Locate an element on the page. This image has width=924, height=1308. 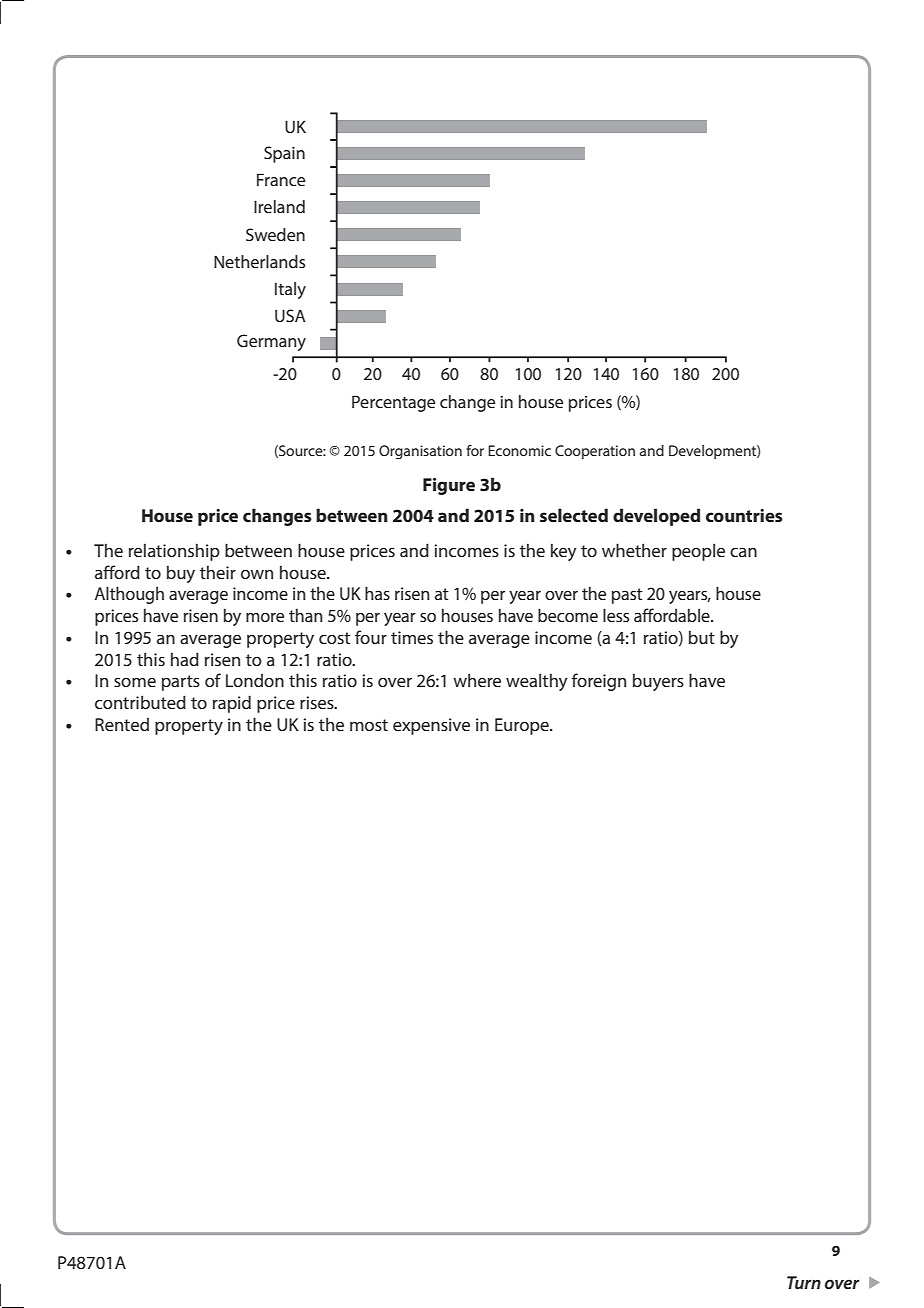
Spain is located at coordinates (284, 154).
